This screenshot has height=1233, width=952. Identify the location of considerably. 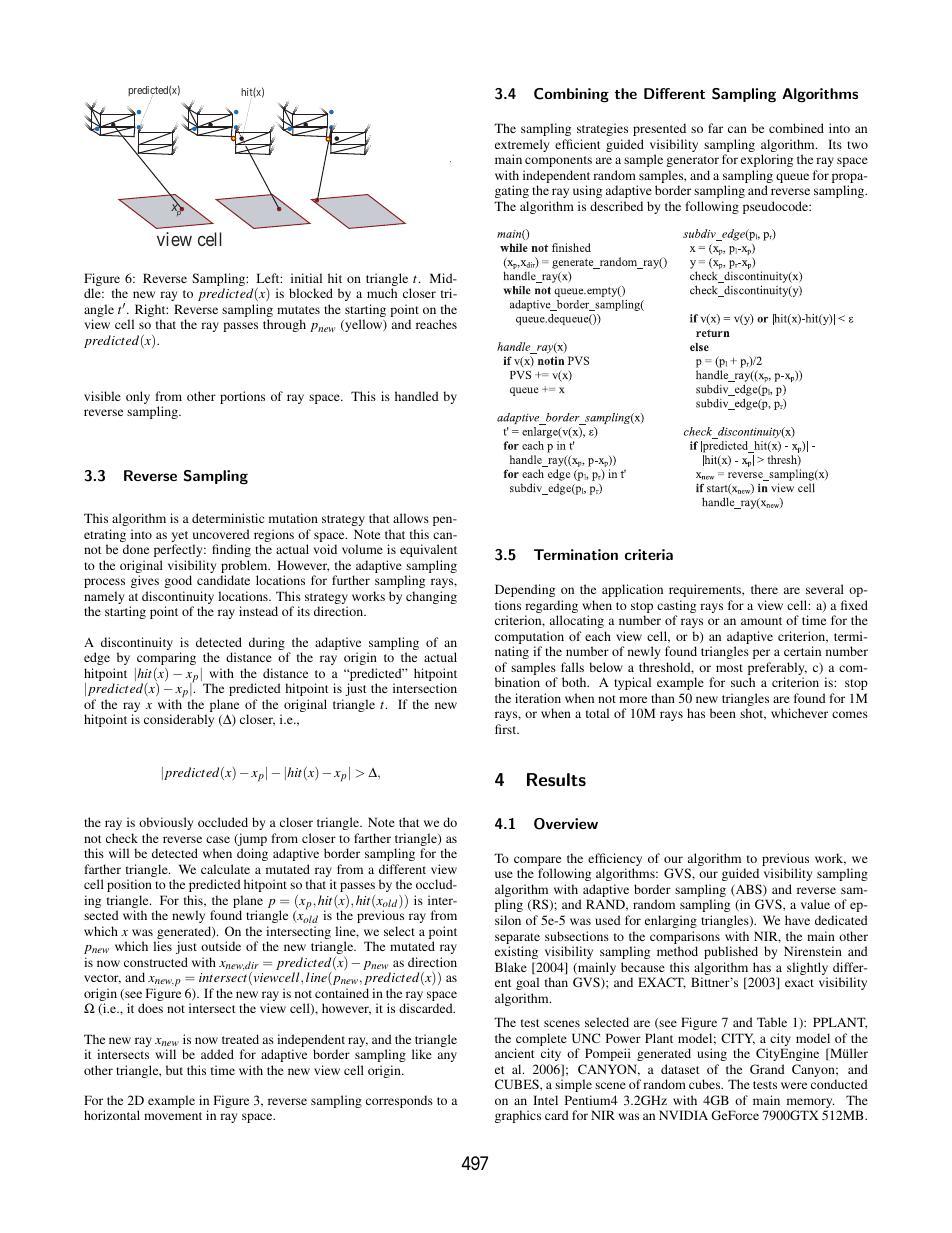
(179, 720).
